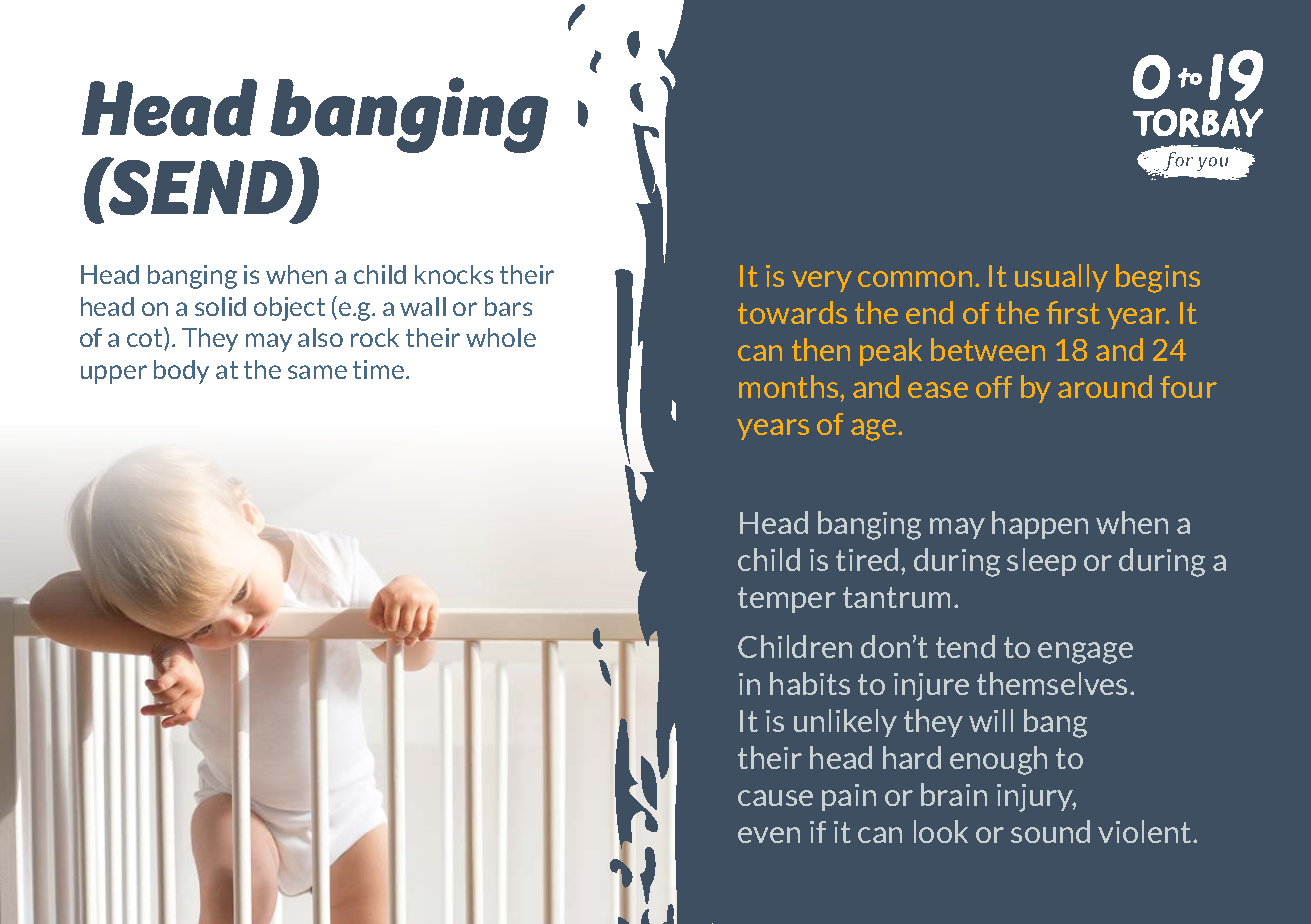 This page has width=1311, height=924. What do you see at coordinates (181, 372) in the page?
I see `body` at bounding box center [181, 372].
